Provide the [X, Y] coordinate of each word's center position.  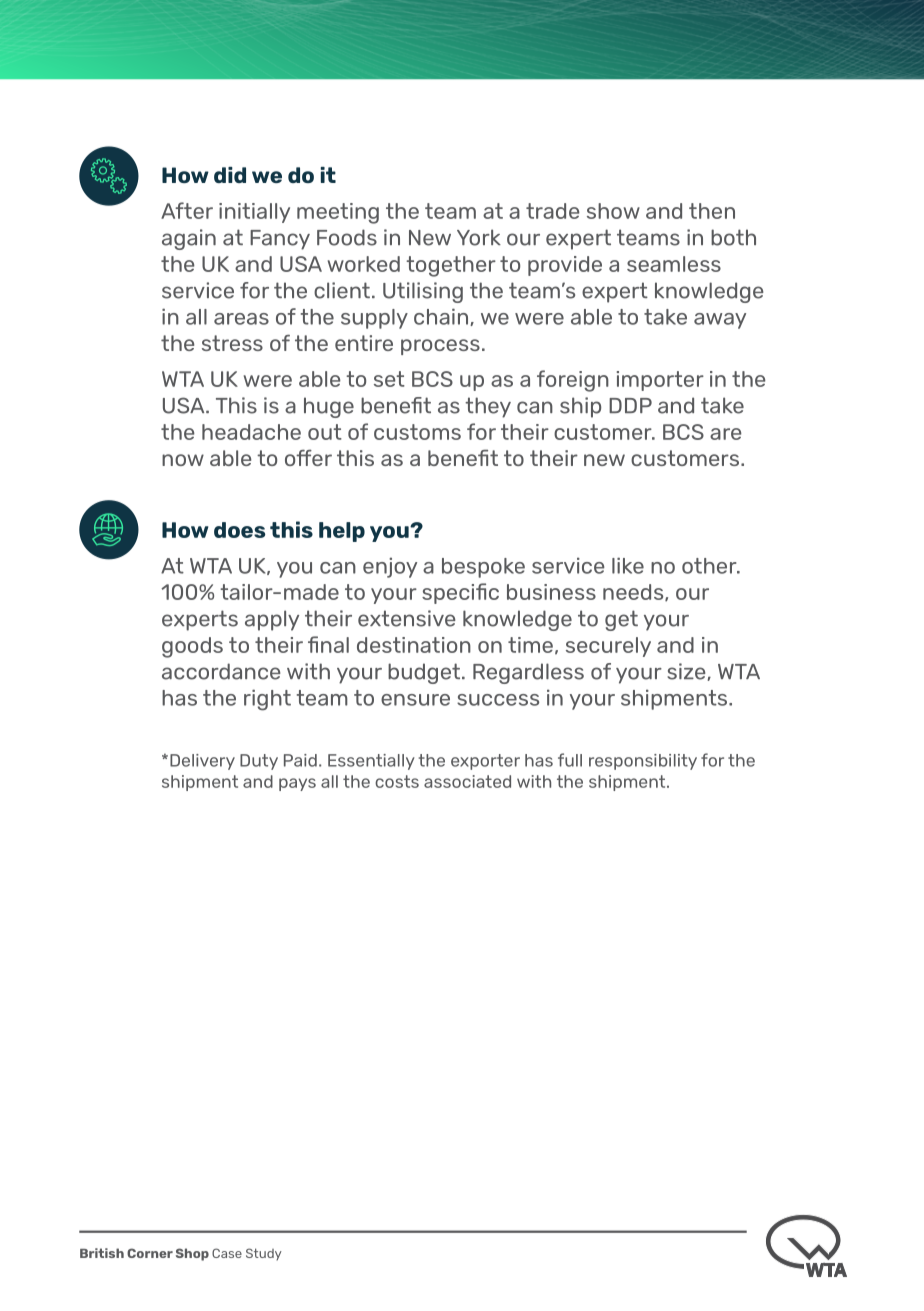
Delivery [202, 762]
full [570, 760]
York [479, 237]
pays [297, 784]
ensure [415, 700]
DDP [630, 405]
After [187, 210]
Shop [192, 1254]
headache [251, 432]
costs [397, 781]
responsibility [643, 762]
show [613, 211]
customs [417, 432]
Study [264, 1254]
